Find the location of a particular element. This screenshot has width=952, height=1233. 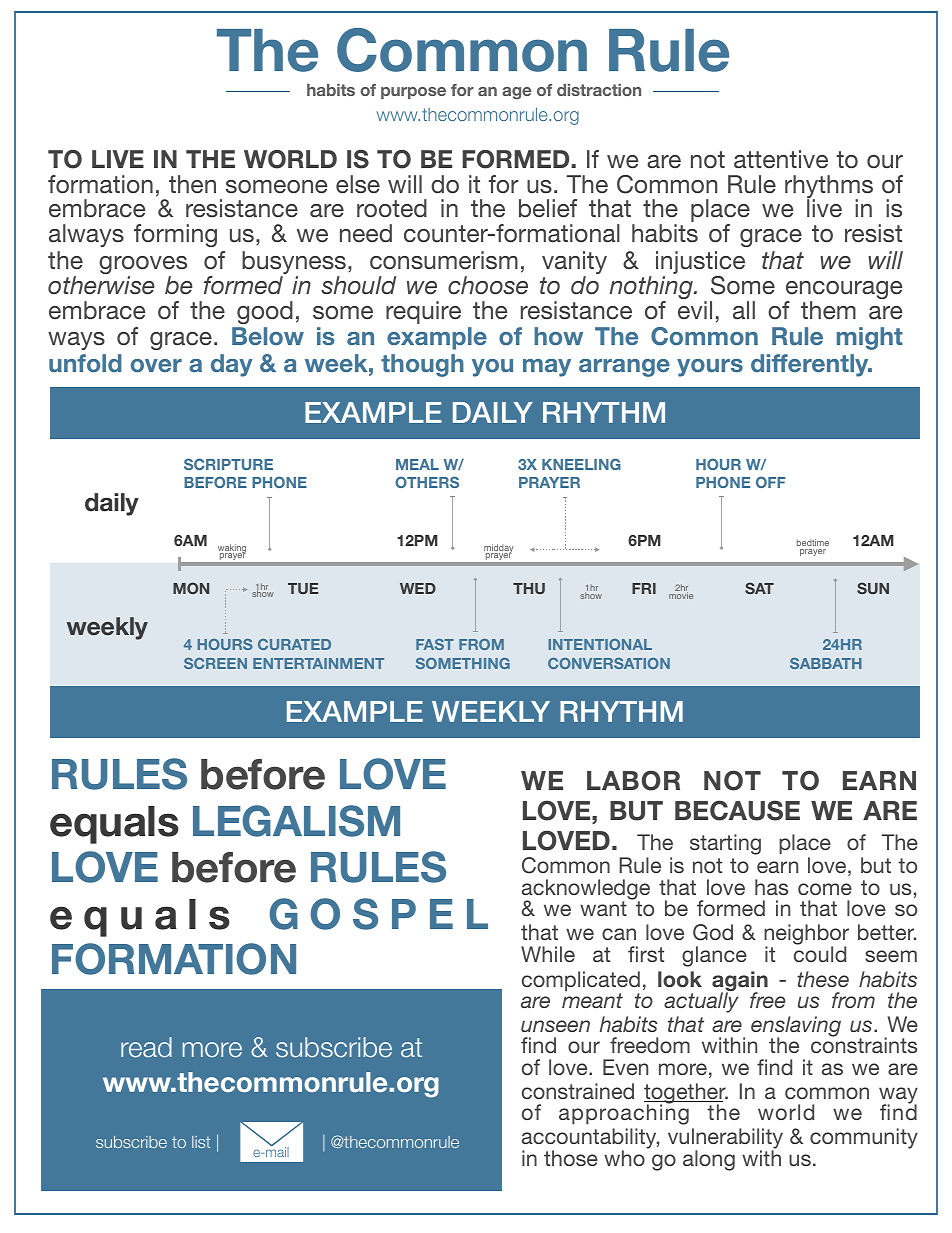

SABBATH is located at coordinates (826, 663).
